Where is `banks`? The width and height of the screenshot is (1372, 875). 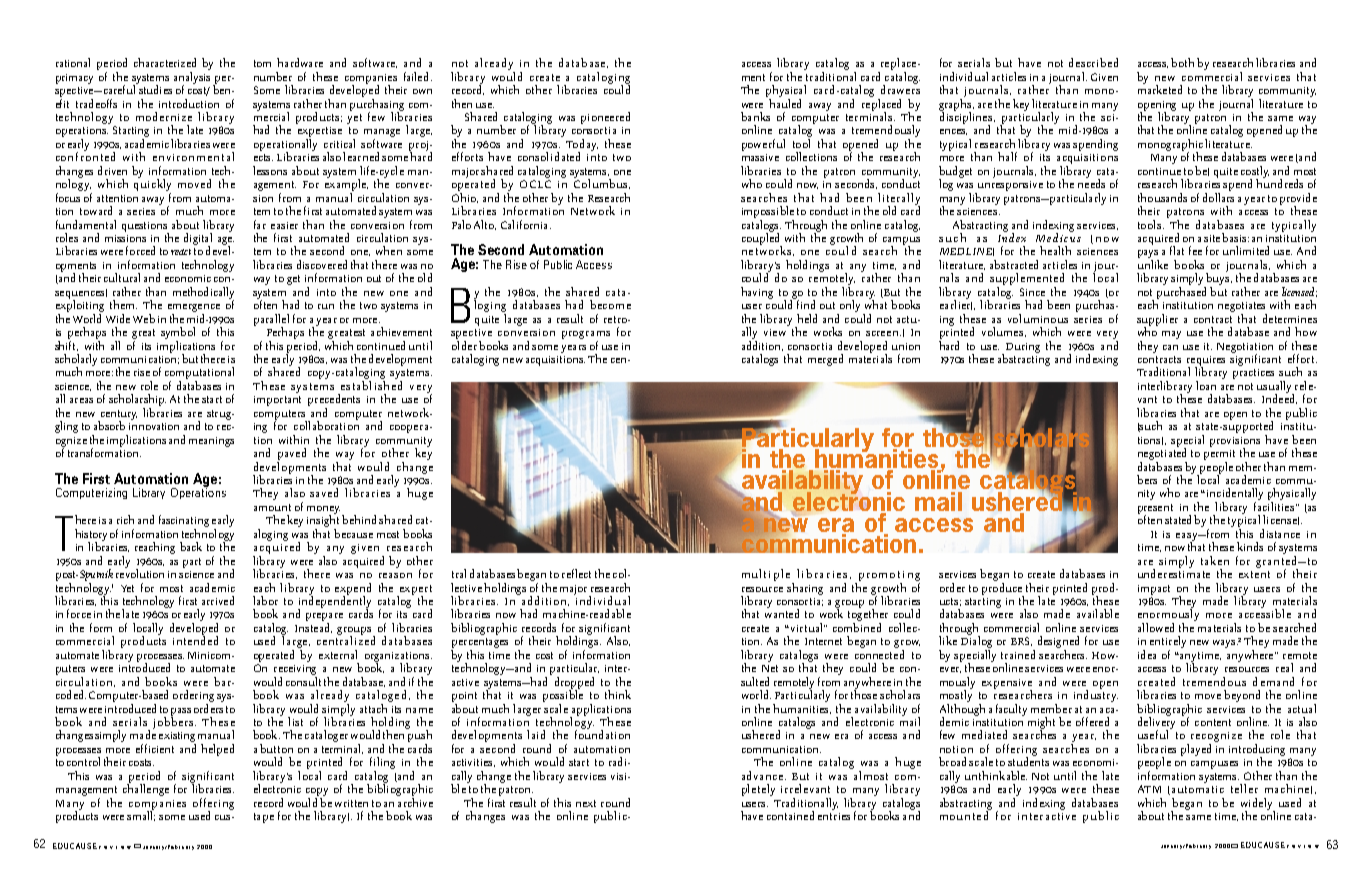
banks is located at coordinates (755, 116).
